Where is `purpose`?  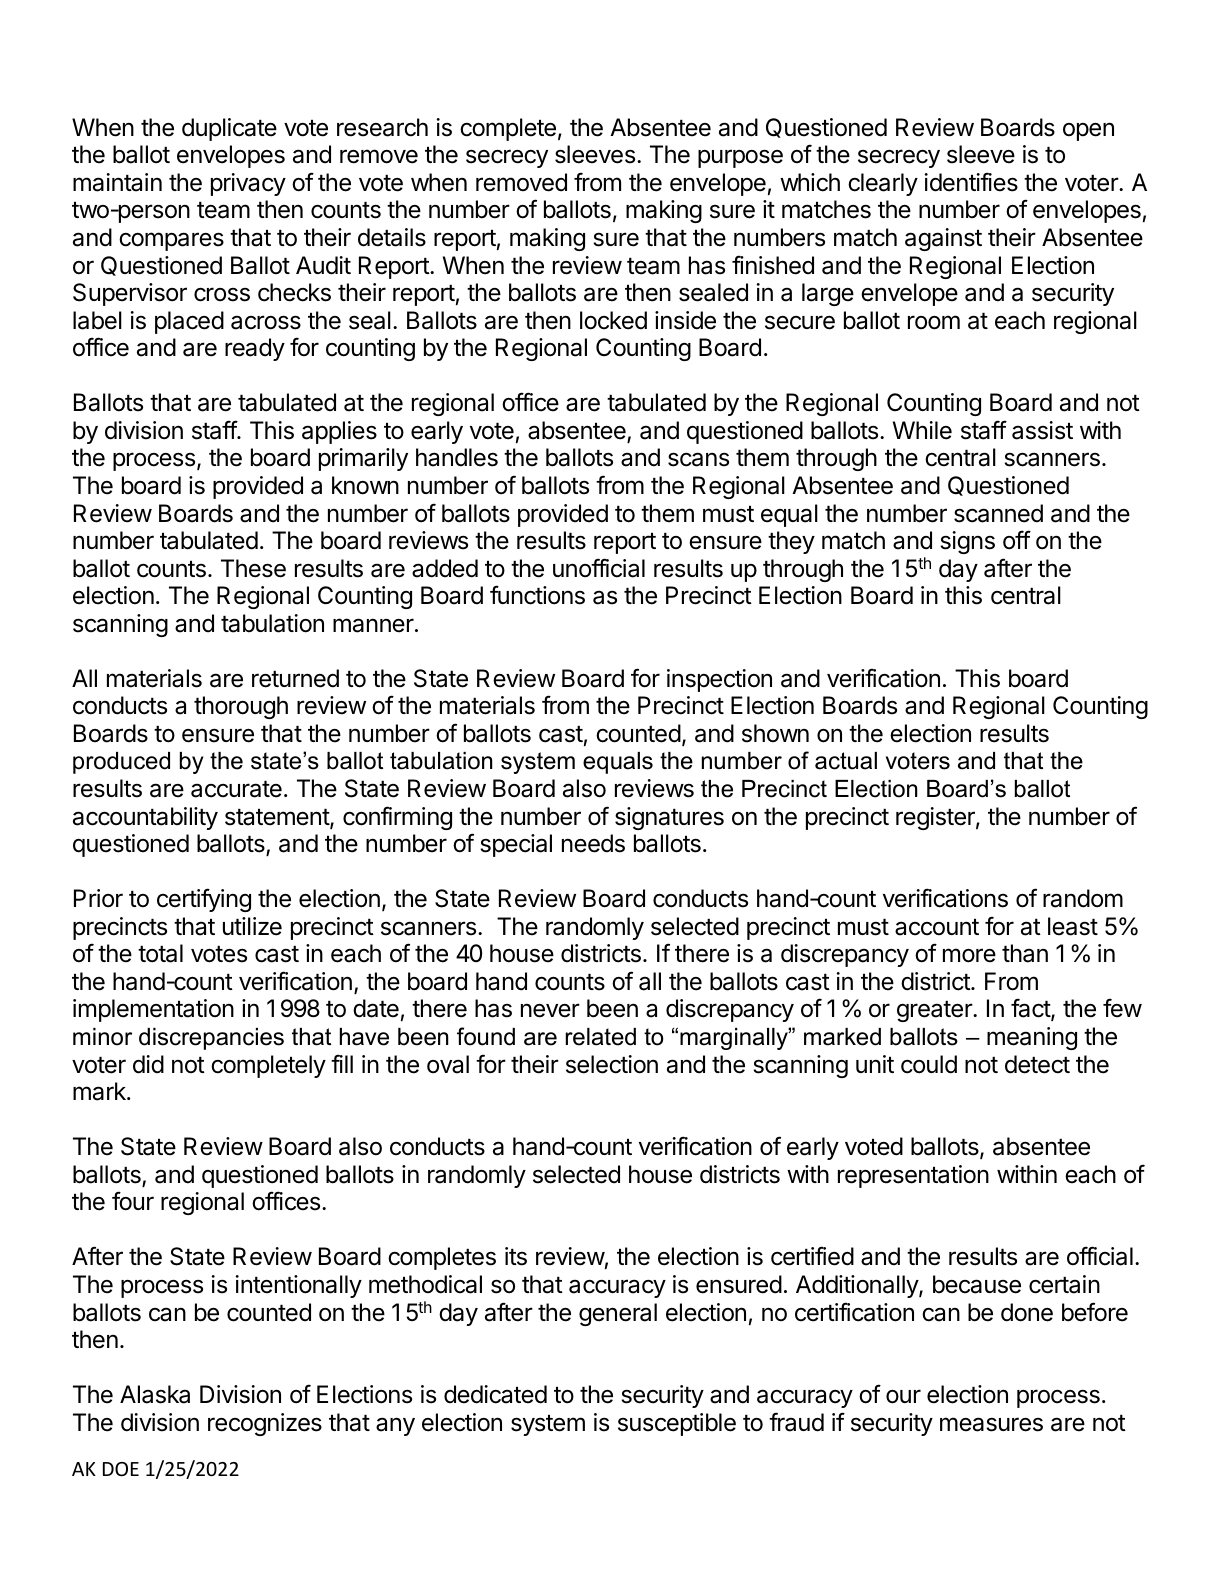
purpose is located at coordinates (740, 158).
